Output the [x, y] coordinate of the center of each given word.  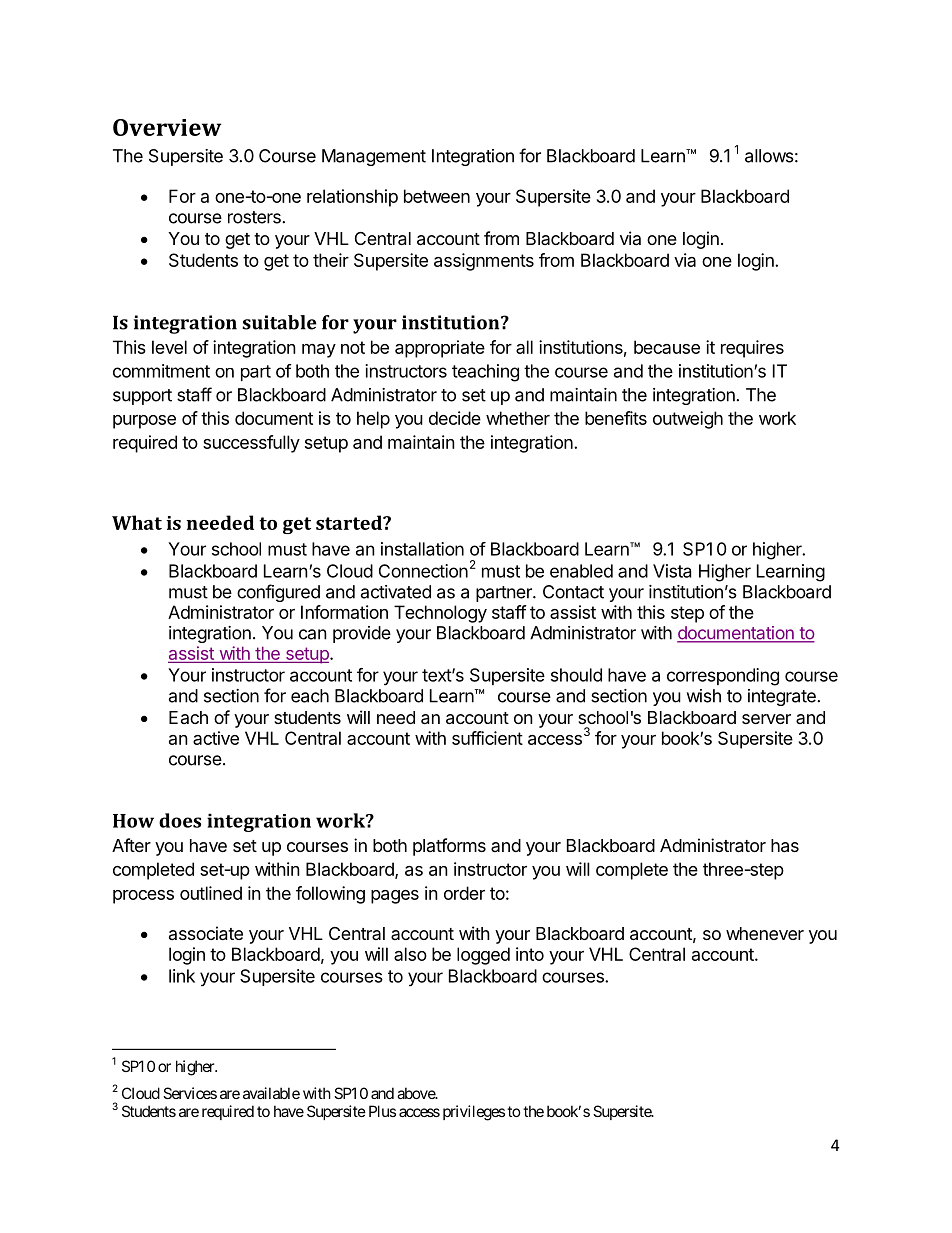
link [182, 976]
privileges [474, 1113]
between [437, 196]
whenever [765, 933]
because [667, 347]
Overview [167, 127]
